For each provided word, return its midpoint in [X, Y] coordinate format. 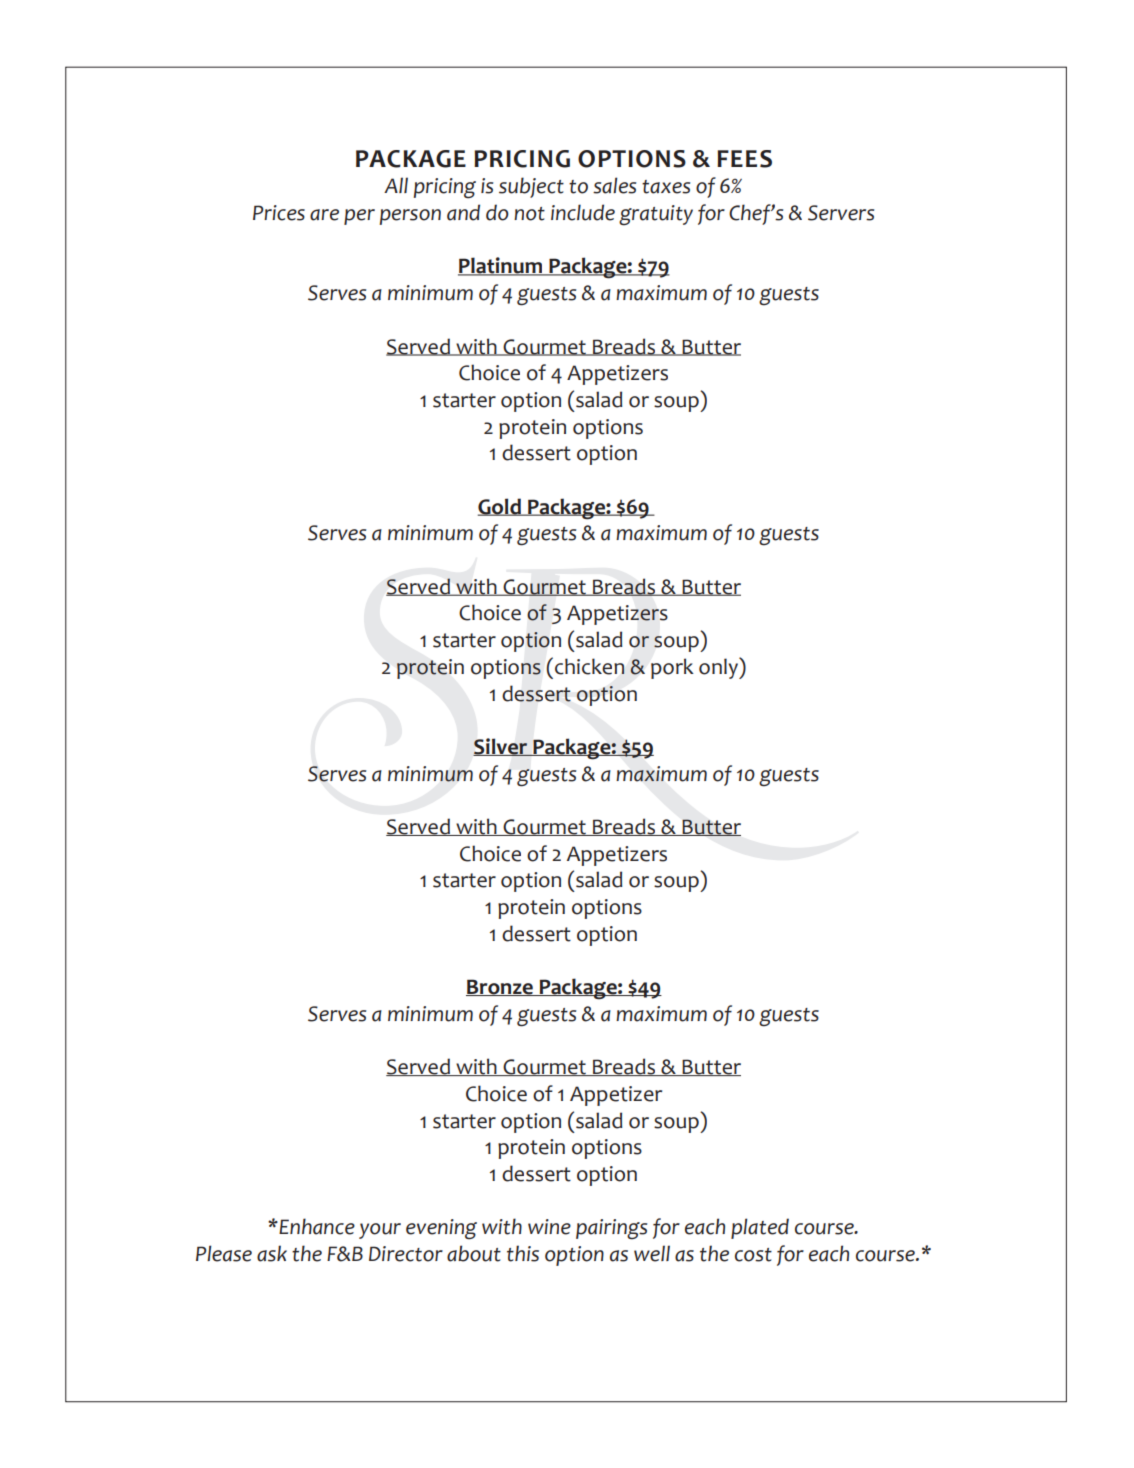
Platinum [501, 266]
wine [549, 1227]
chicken [589, 666]
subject [531, 187]
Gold [500, 507]
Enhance [316, 1226]
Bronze [500, 987]
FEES [744, 159]
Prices [279, 213]
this [523, 1253]
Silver [501, 747]
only [719, 668]
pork [672, 668]
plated [760, 1228]
